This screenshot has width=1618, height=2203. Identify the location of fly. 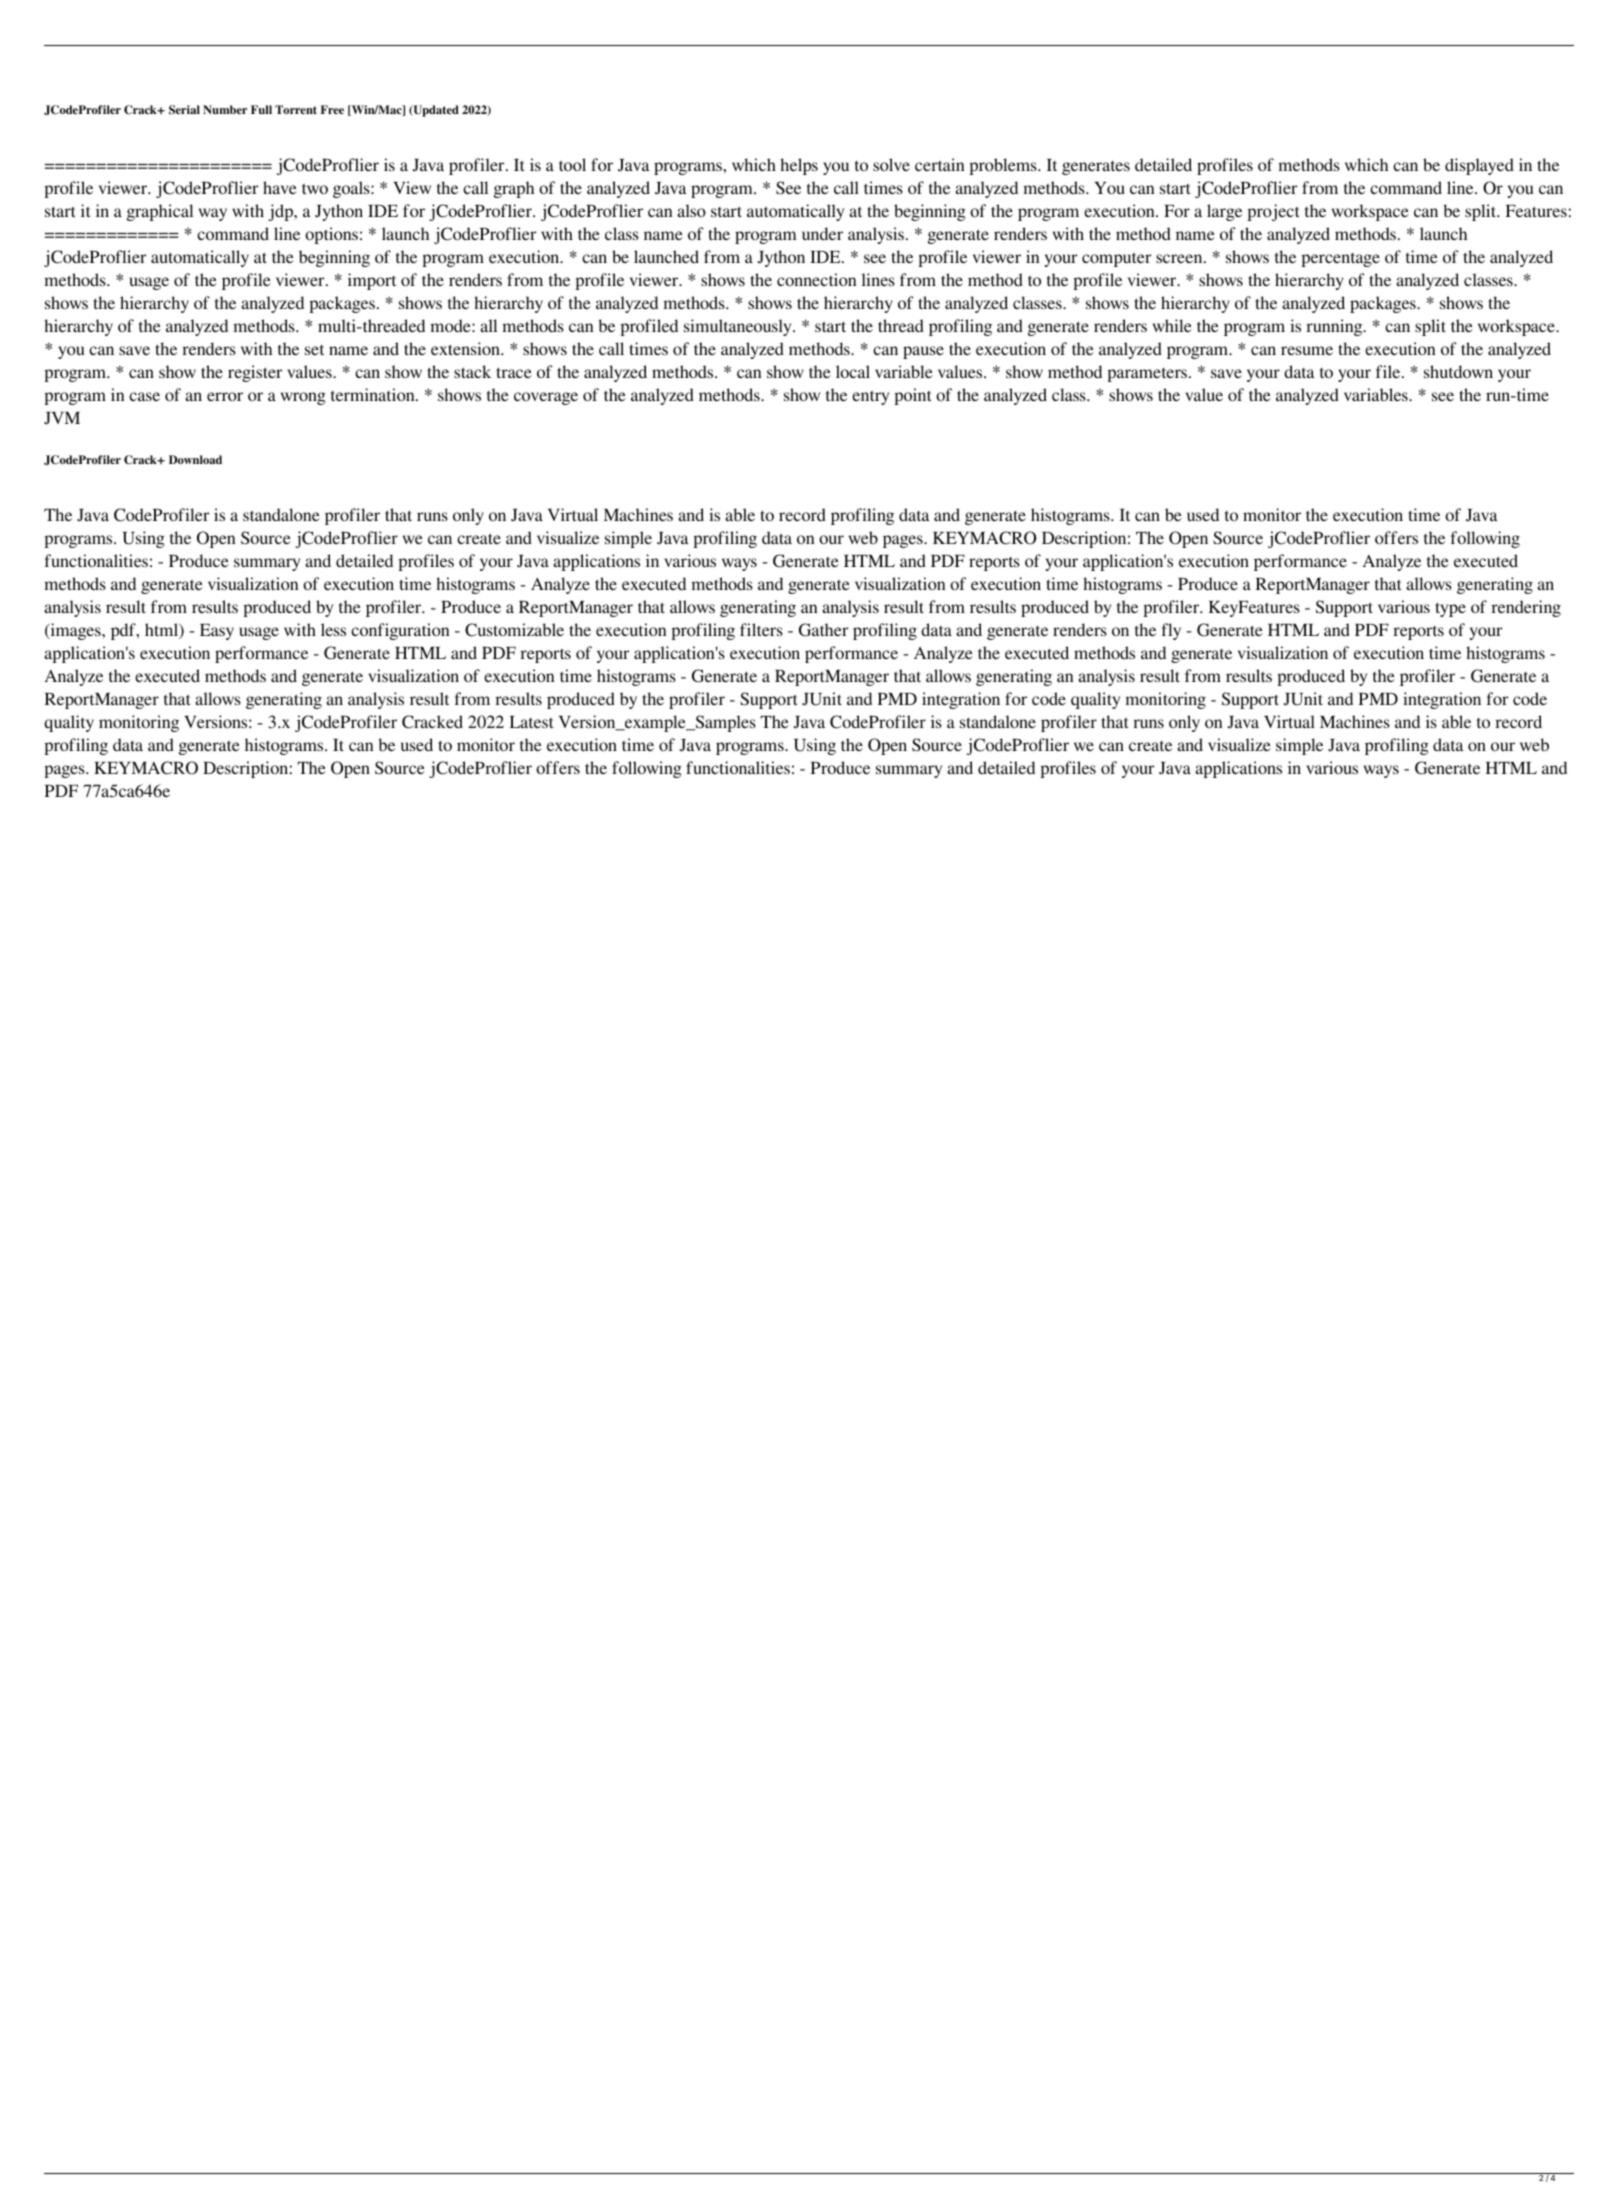
(1171, 631).
